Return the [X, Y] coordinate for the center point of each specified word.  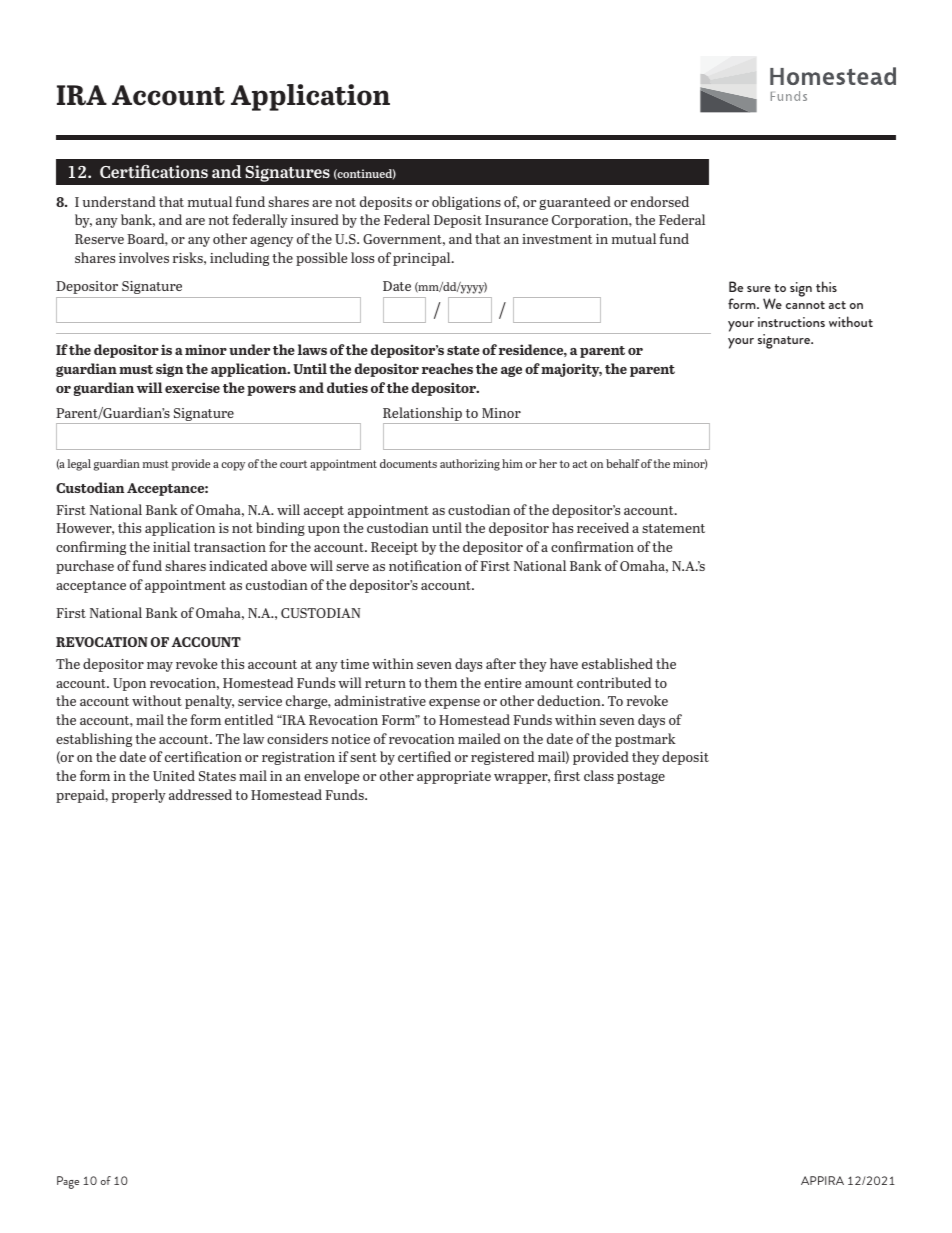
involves [144, 257]
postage [641, 778]
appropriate [454, 777]
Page [68, 1182]
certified [424, 756]
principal [423, 259]
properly [139, 796]
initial [171, 546]
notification [425, 565]
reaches [447, 368]
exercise [192, 387]
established [617, 663]
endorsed [660, 201]
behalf [623, 463]
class [599, 775]
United [174, 775]
